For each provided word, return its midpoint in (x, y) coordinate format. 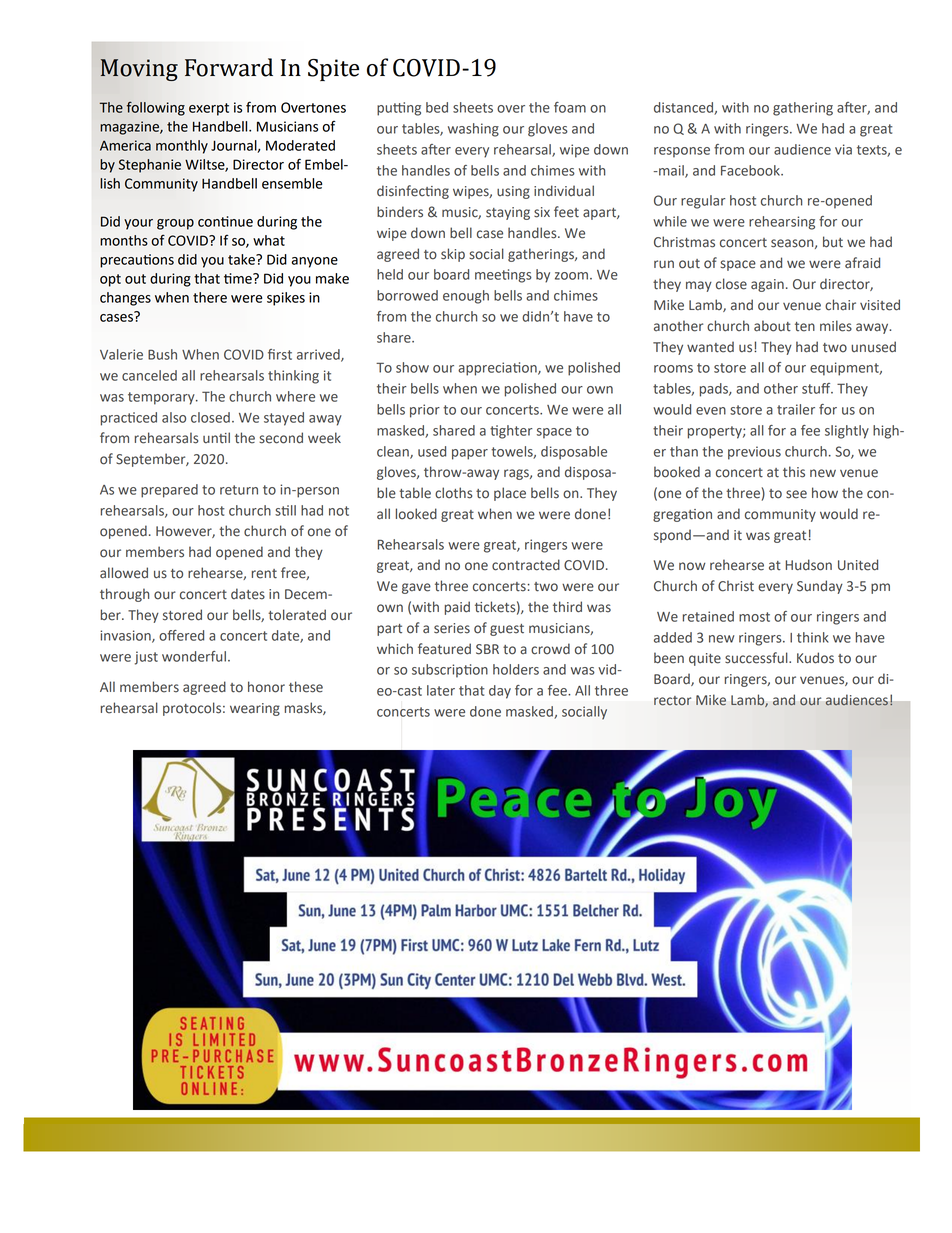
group (175, 224)
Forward (229, 67)
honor (266, 687)
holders (516, 669)
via (843, 149)
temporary (162, 398)
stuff (817, 388)
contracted (526, 565)
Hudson (808, 565)
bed (437, 107)
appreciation (498, 369)
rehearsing (782, 223)
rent (264, 574)
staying (508, 213)
